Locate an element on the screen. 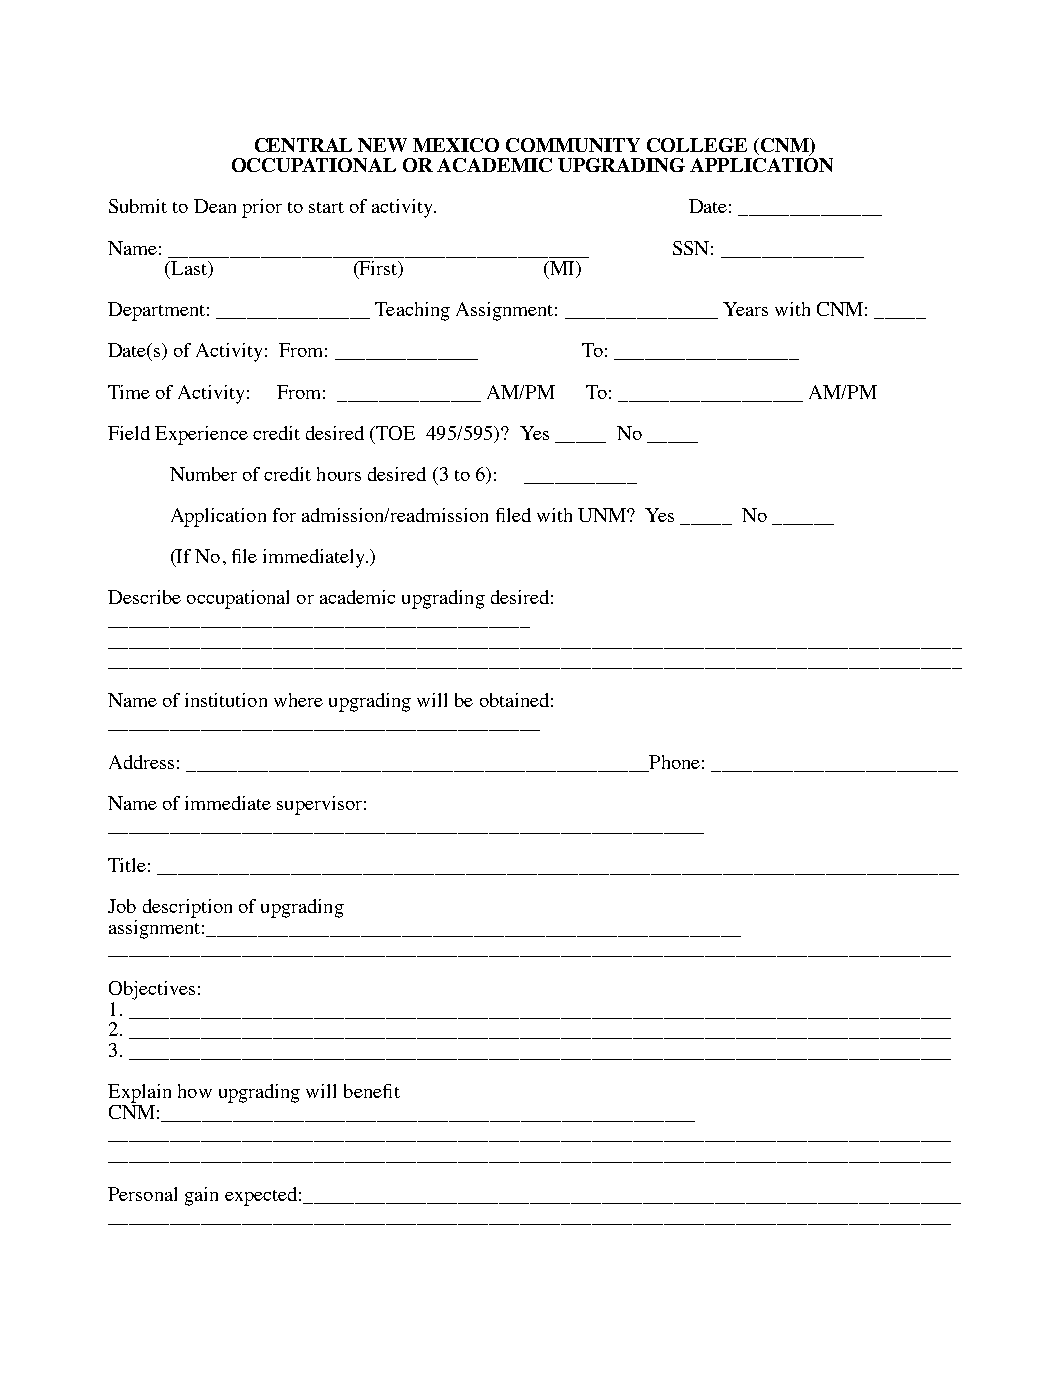 The width and height of the screenshot is (1064, 1377). COLLEGE is located at coordinates (697, 145).
